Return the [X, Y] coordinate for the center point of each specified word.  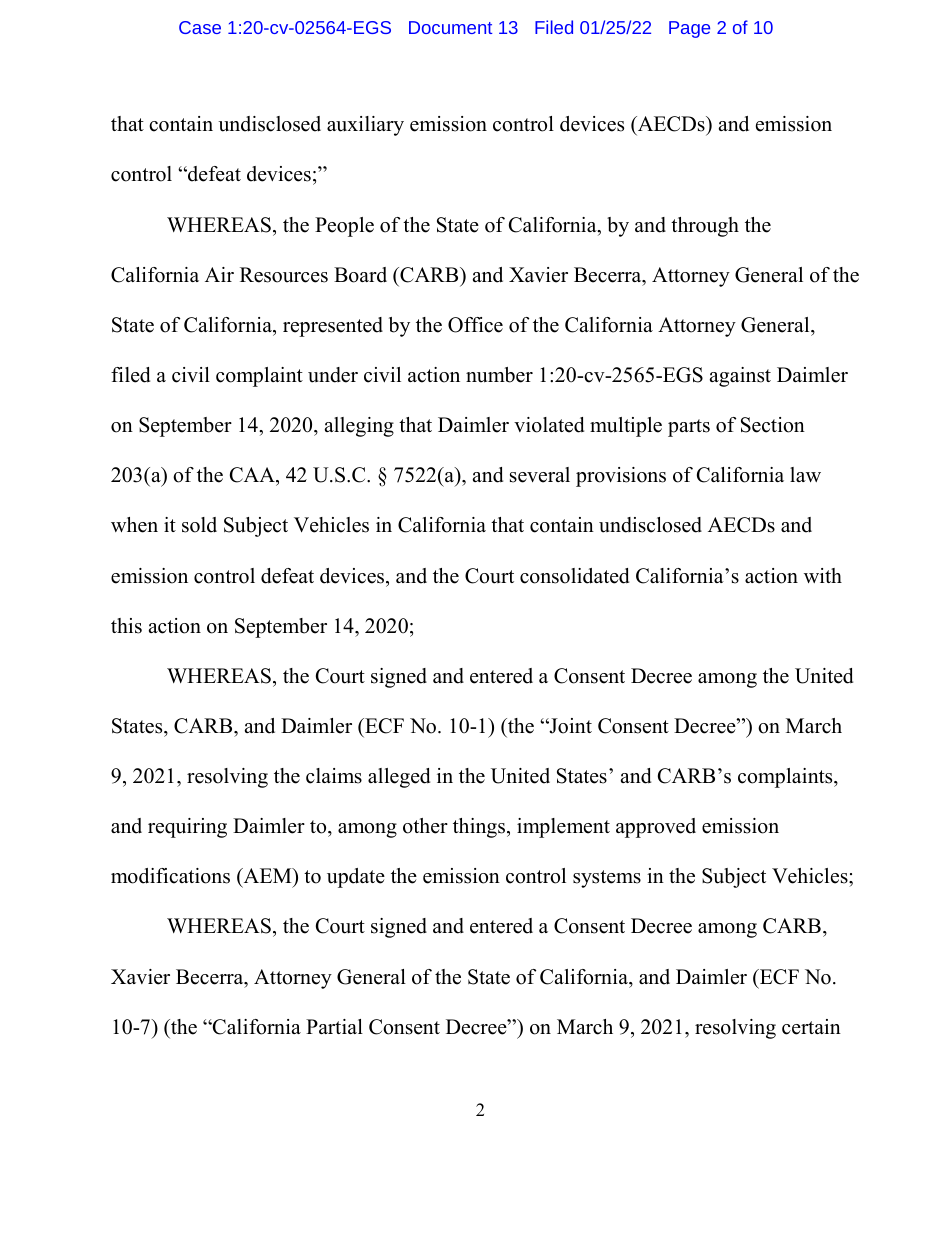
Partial [334, 1026]
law [805, 474]
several [540, 475]
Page [689, 29]
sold [199, 525]
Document [450, 27]
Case [200, 27]
